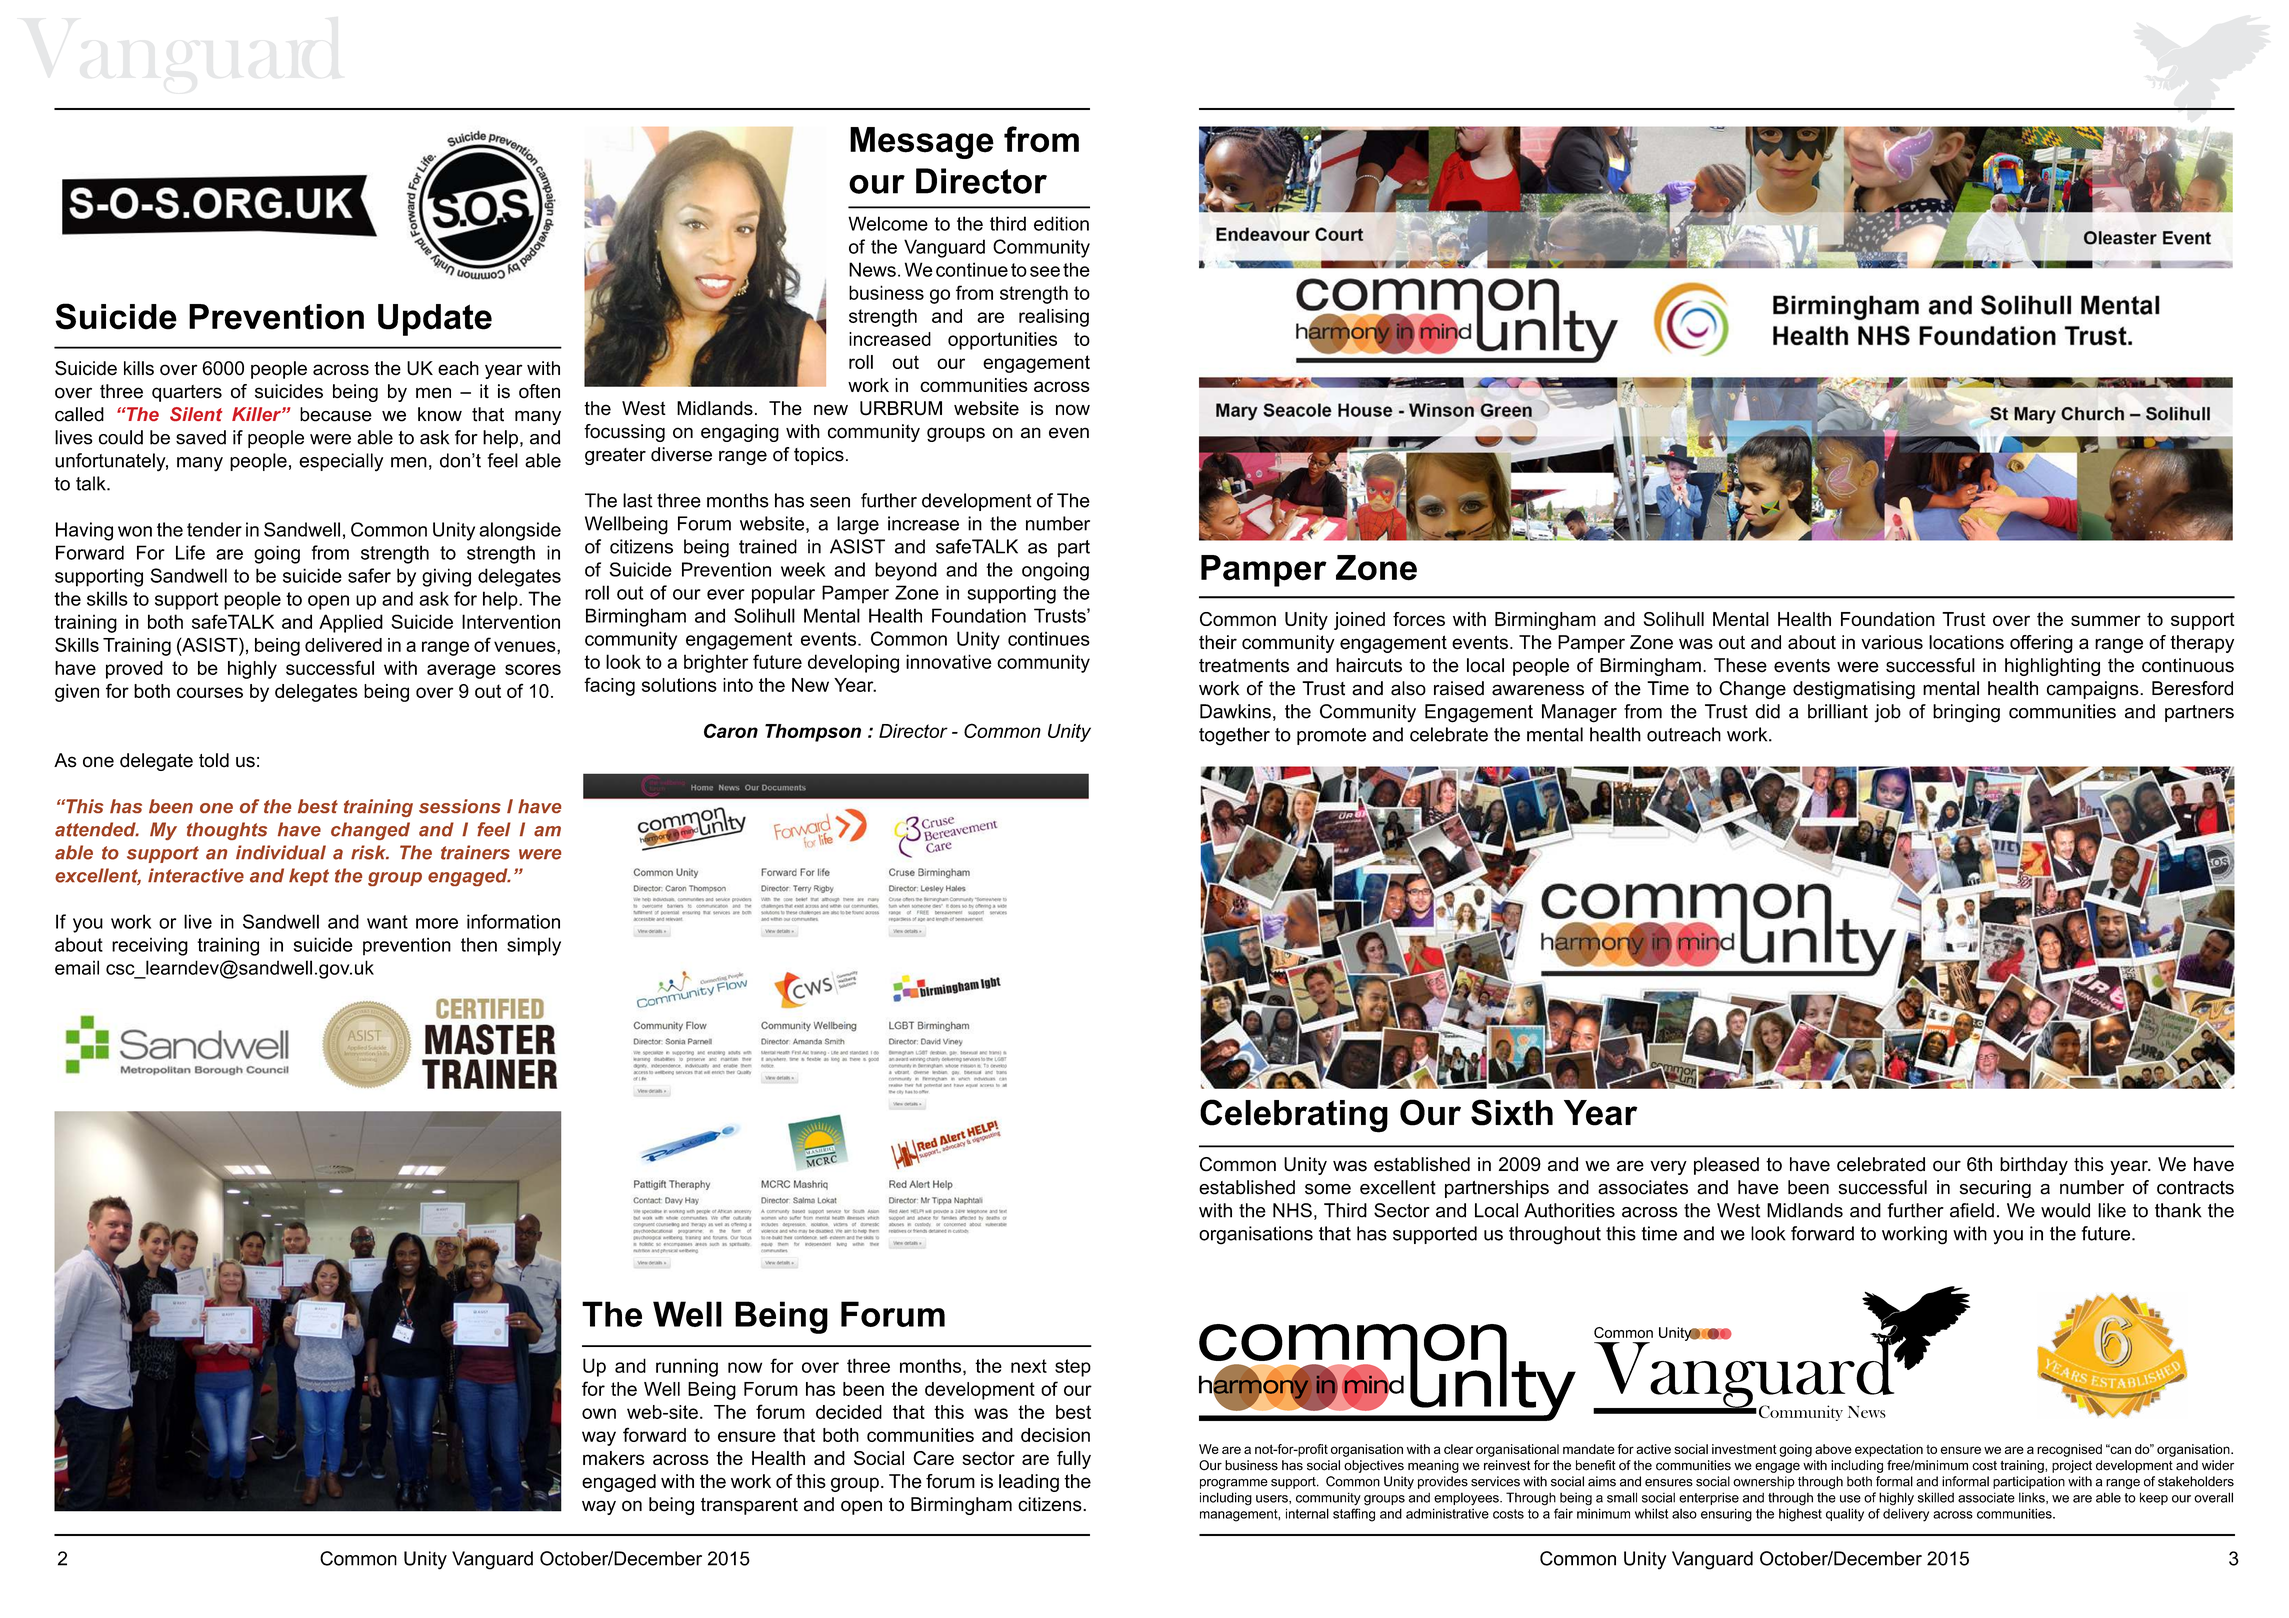 The height and width of the screenshot is (1618, 2289). I want to click on Update, so click(435, 320).
